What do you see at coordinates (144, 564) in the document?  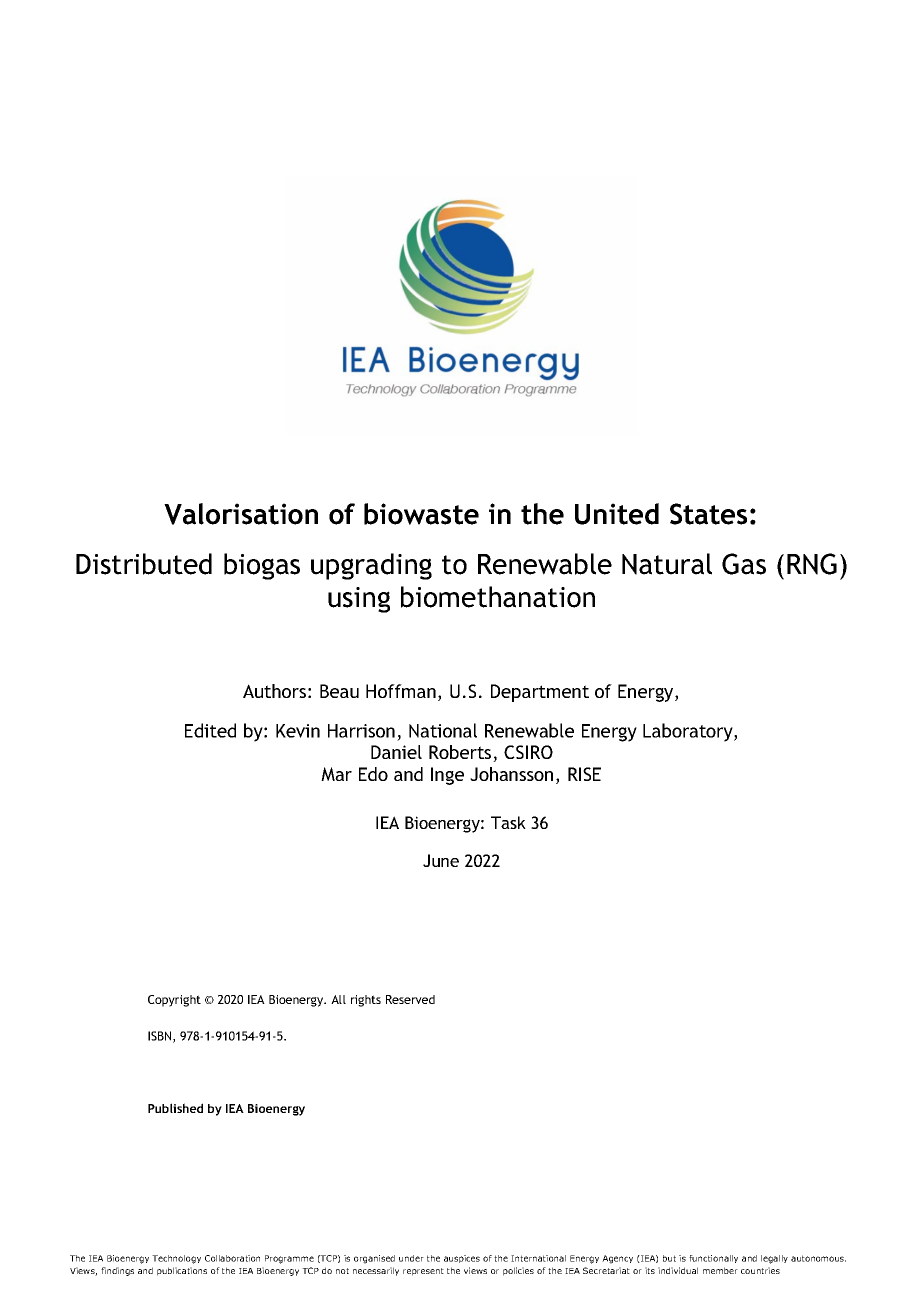 I see `Distributed` at bounding box center [144, 564].
